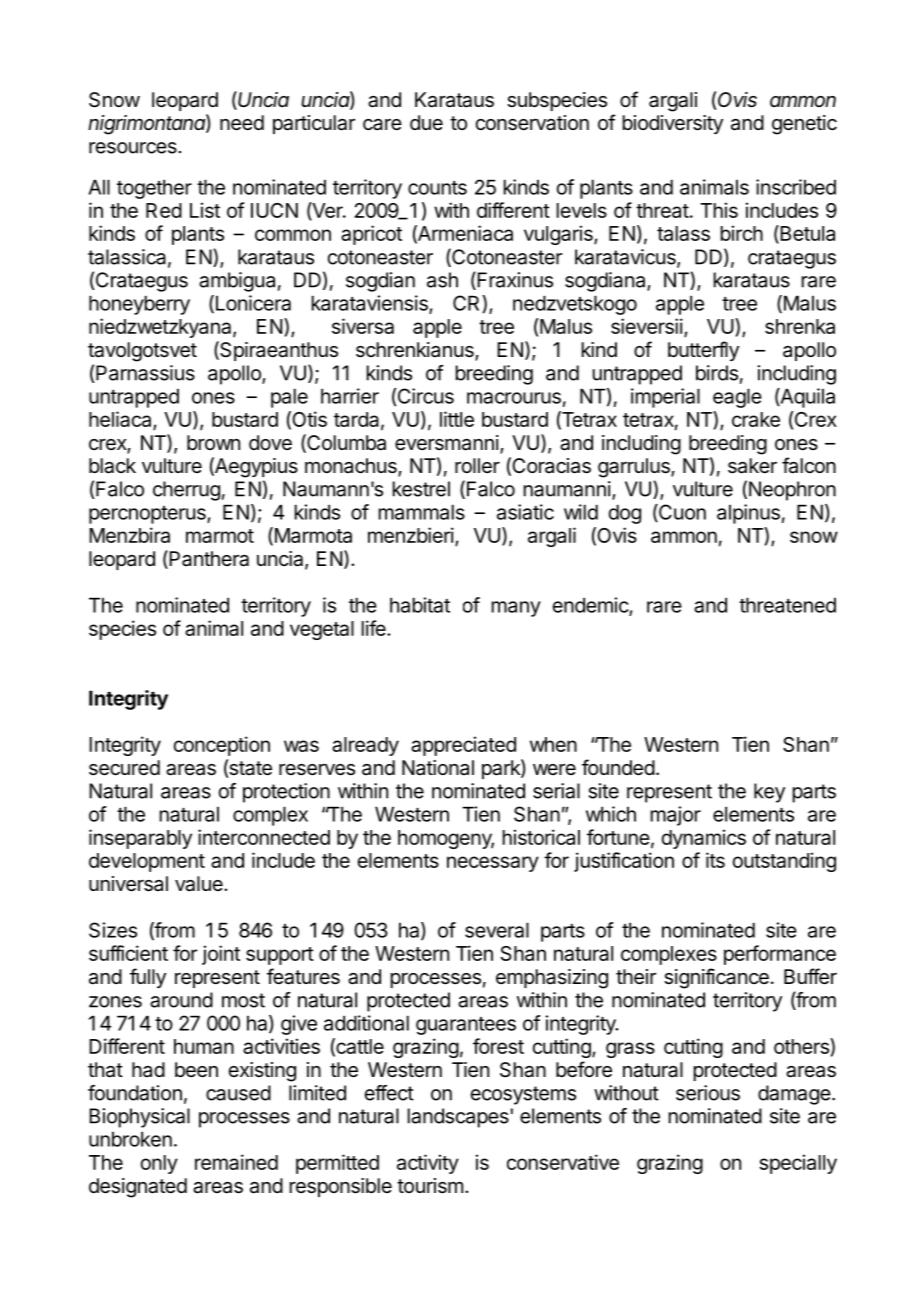 The image size is (924, 1308). Describe the element at coordinates (477, 466) in the image. I see `roller` at that location.
